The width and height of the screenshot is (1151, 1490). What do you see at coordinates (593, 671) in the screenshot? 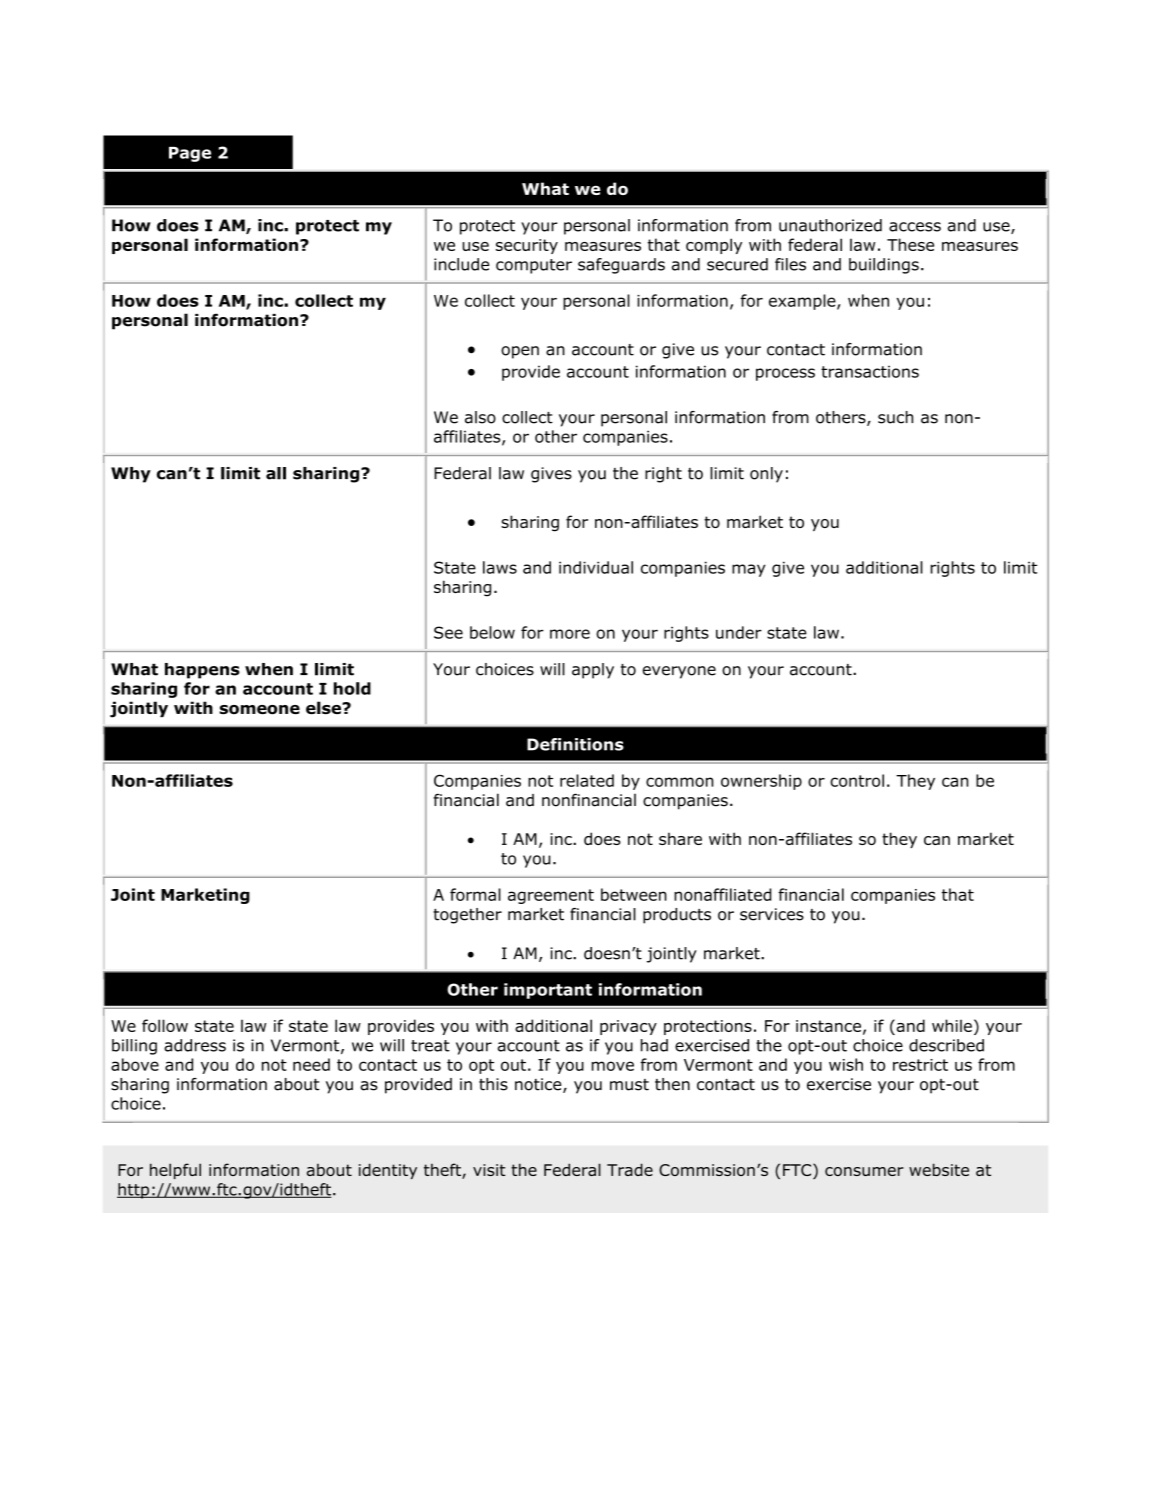
I see `apply` at bounding box center [593, 671].
